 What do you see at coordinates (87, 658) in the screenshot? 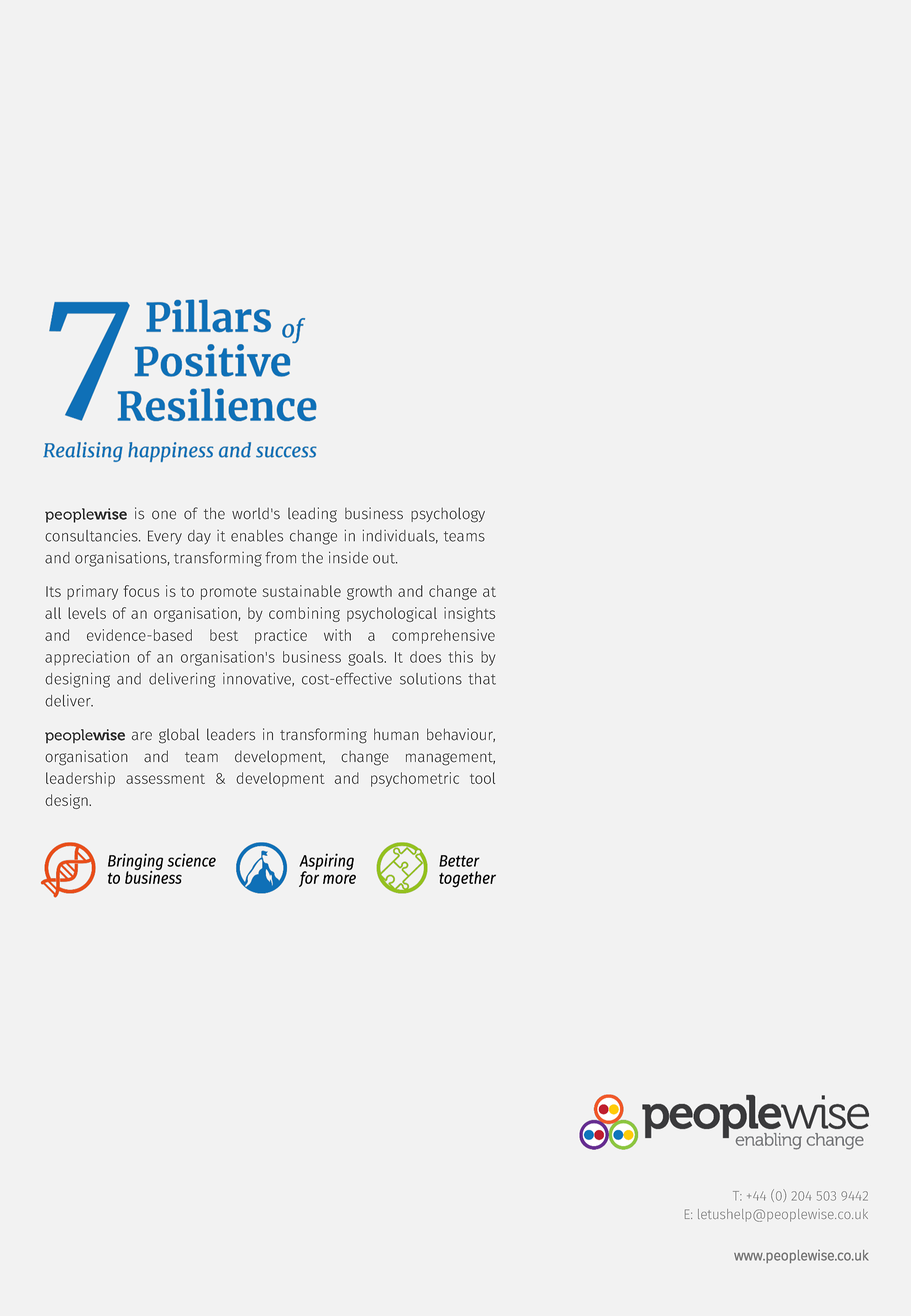
I see `appreciation` at bounding box center [87, 658].
